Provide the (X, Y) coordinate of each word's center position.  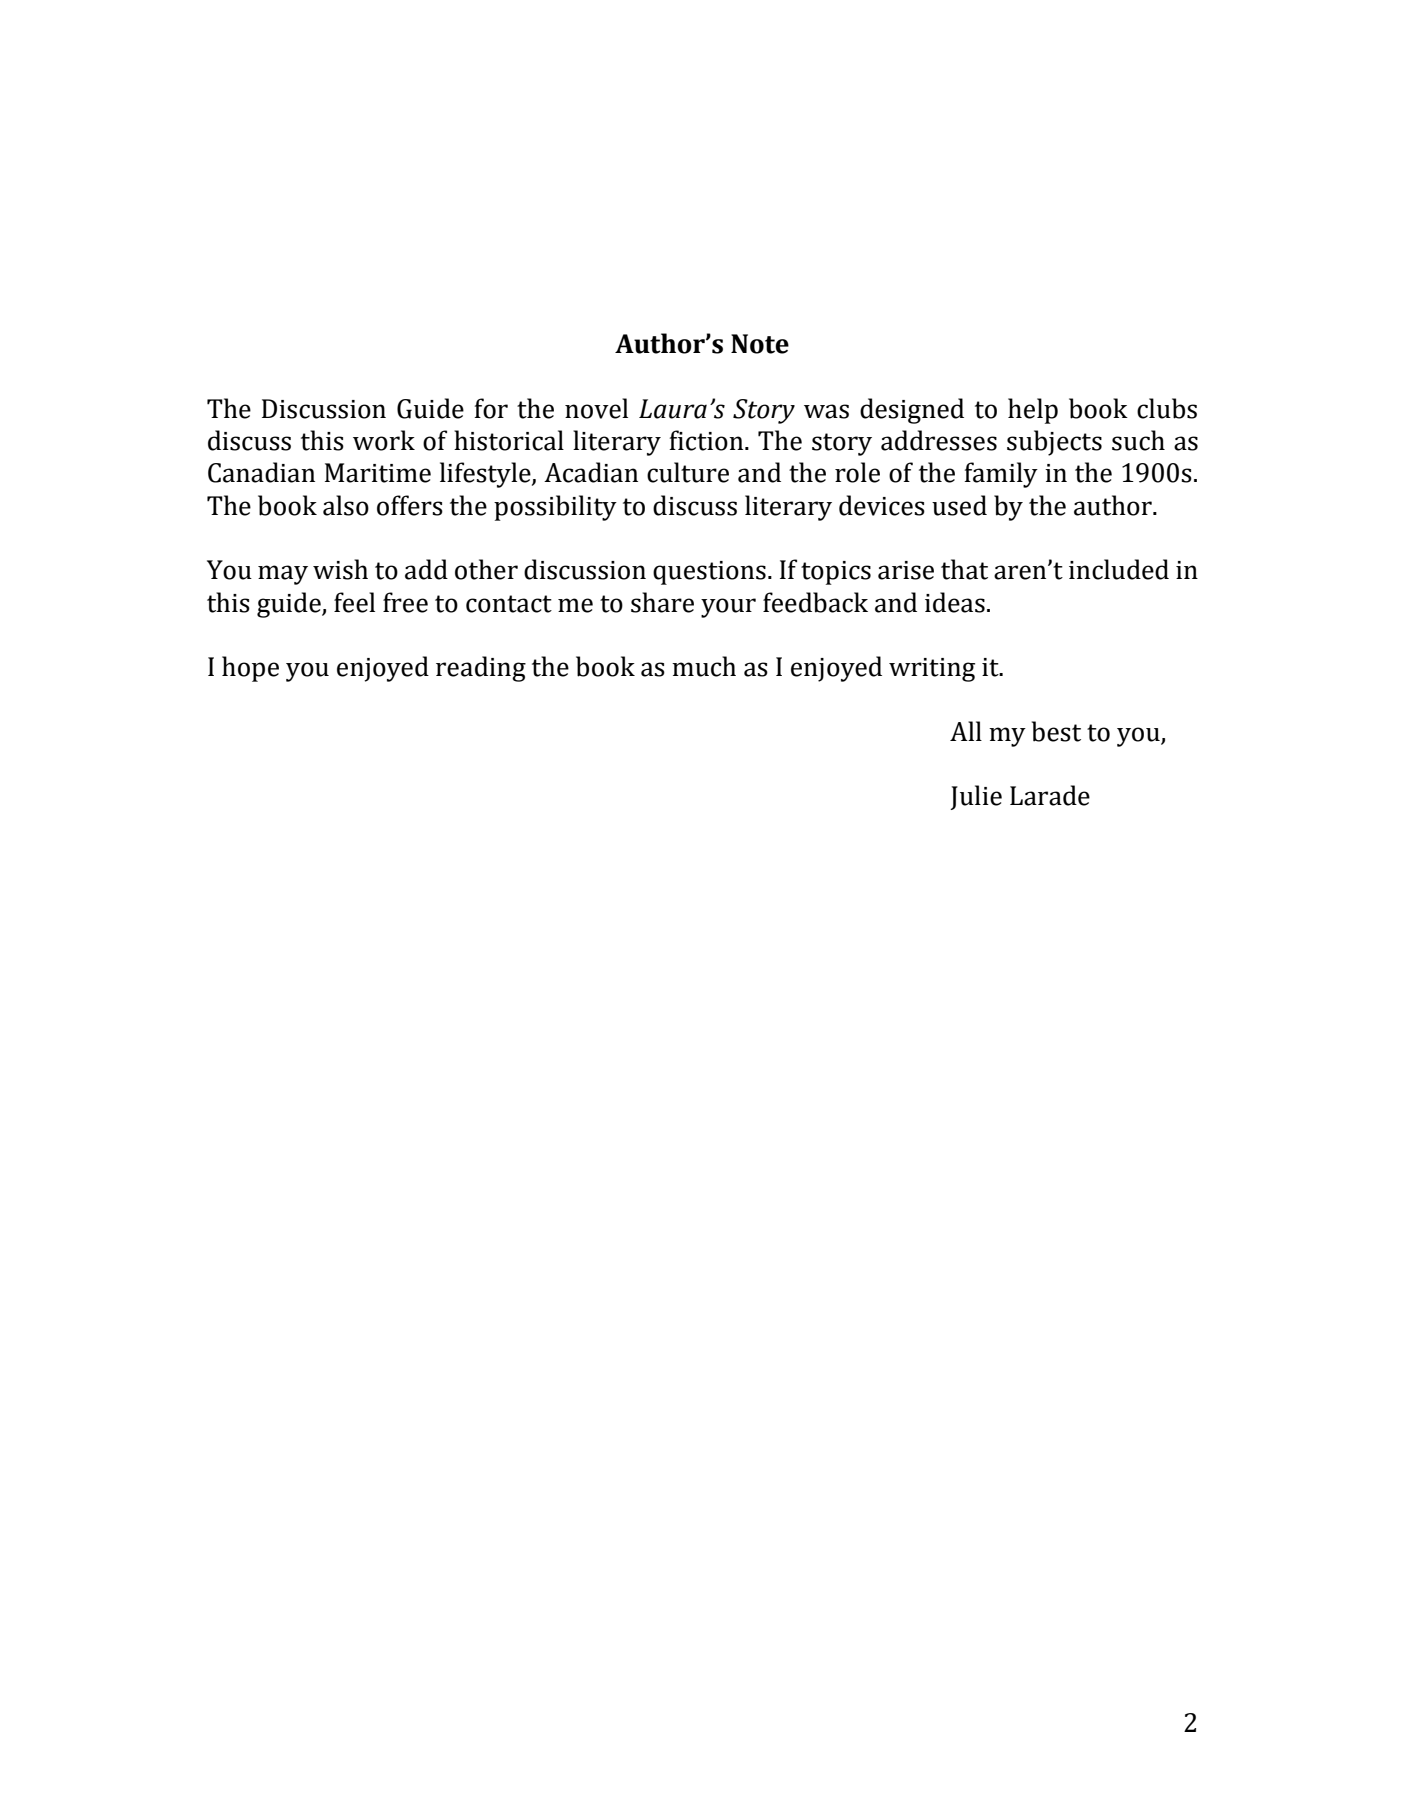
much (704, 666)
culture (688, 472)
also (346, 505)
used (959, 505)
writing (932, 670)
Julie (976, 797)
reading (481, 669)
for (491, 408)
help (1033, 411)
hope (250, 669)
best (1056, 731)
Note (760, 344)
